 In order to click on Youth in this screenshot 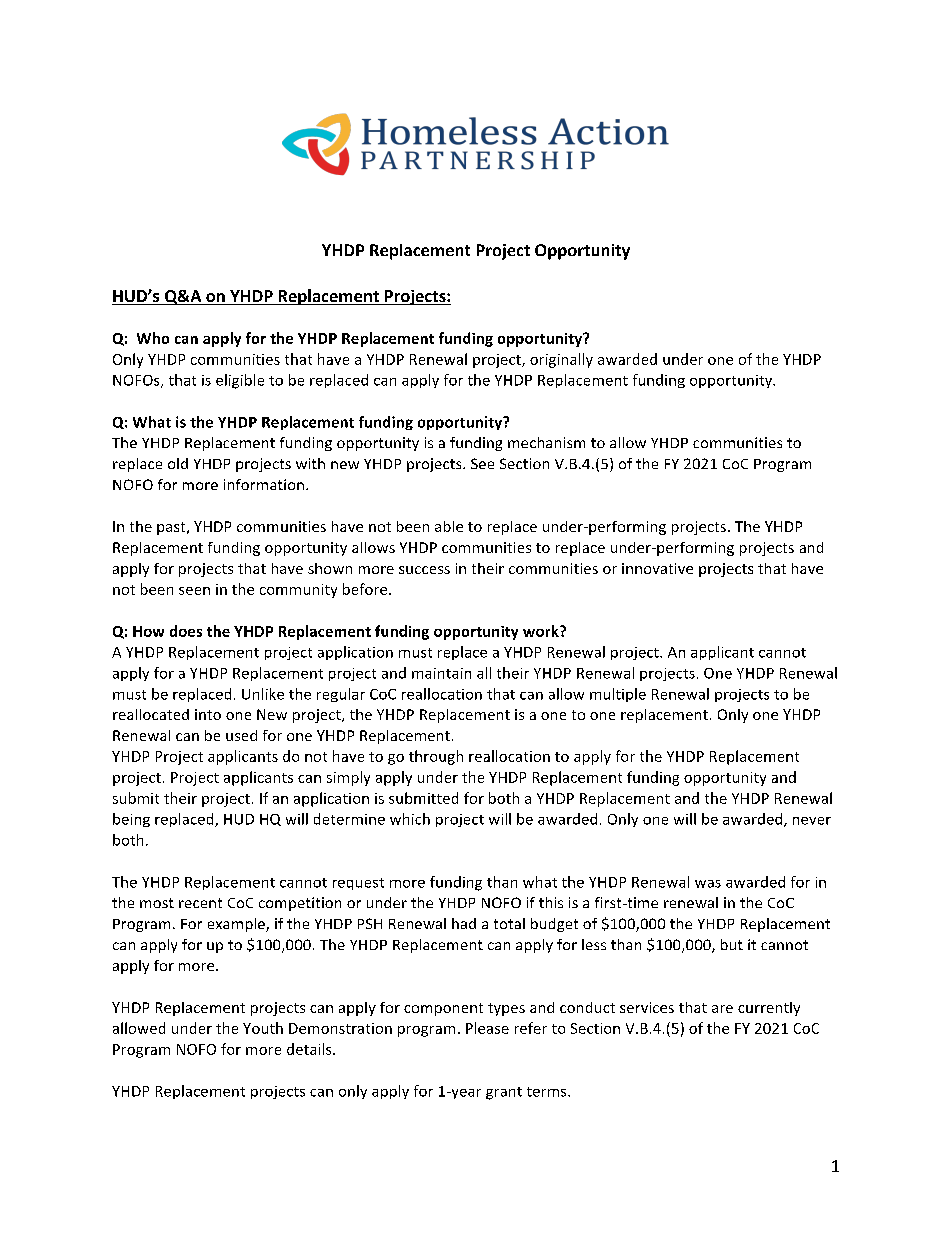, I will do `click(263, 1028)`.
